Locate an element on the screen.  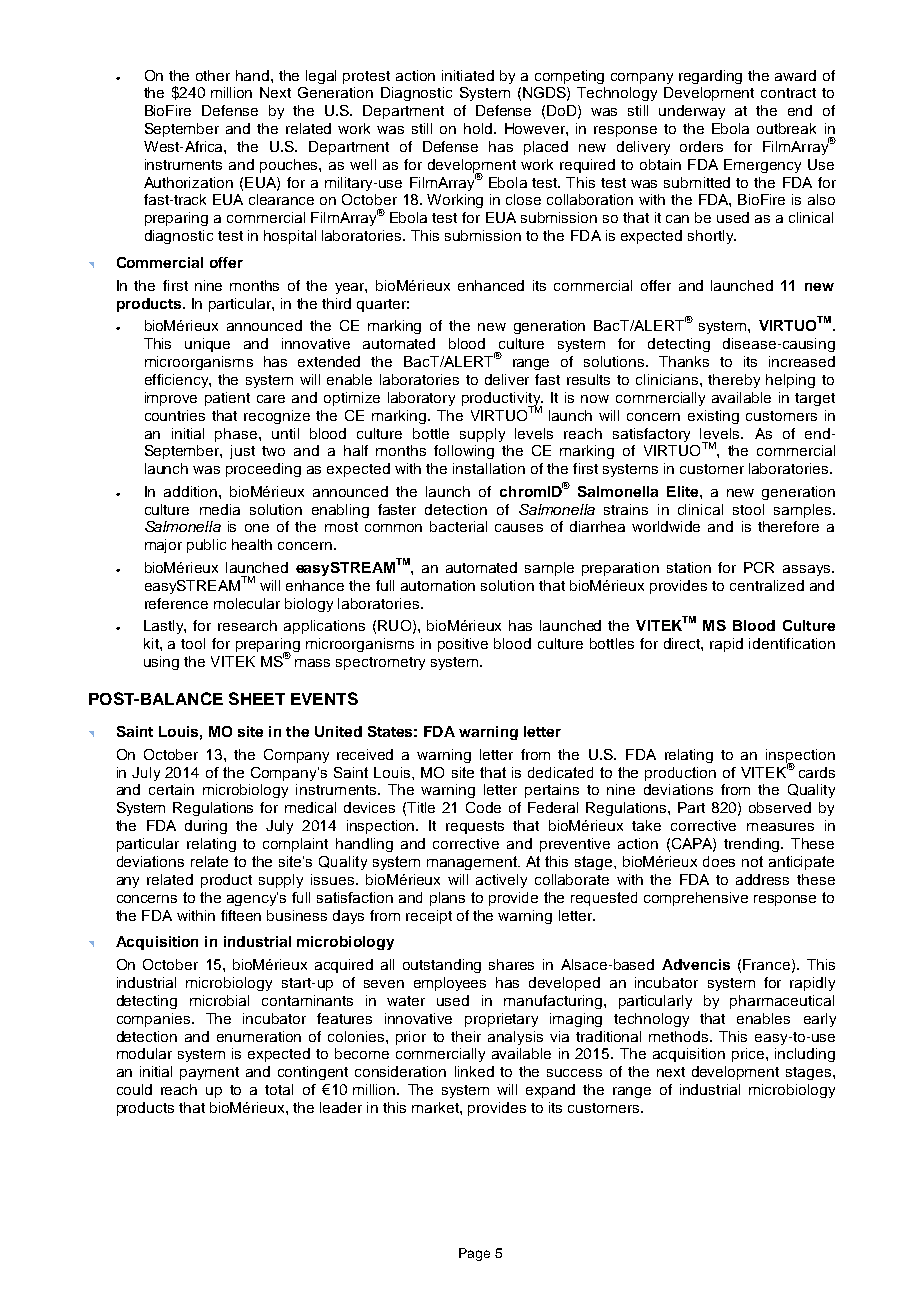
management is located at coordinates (473, 863).
